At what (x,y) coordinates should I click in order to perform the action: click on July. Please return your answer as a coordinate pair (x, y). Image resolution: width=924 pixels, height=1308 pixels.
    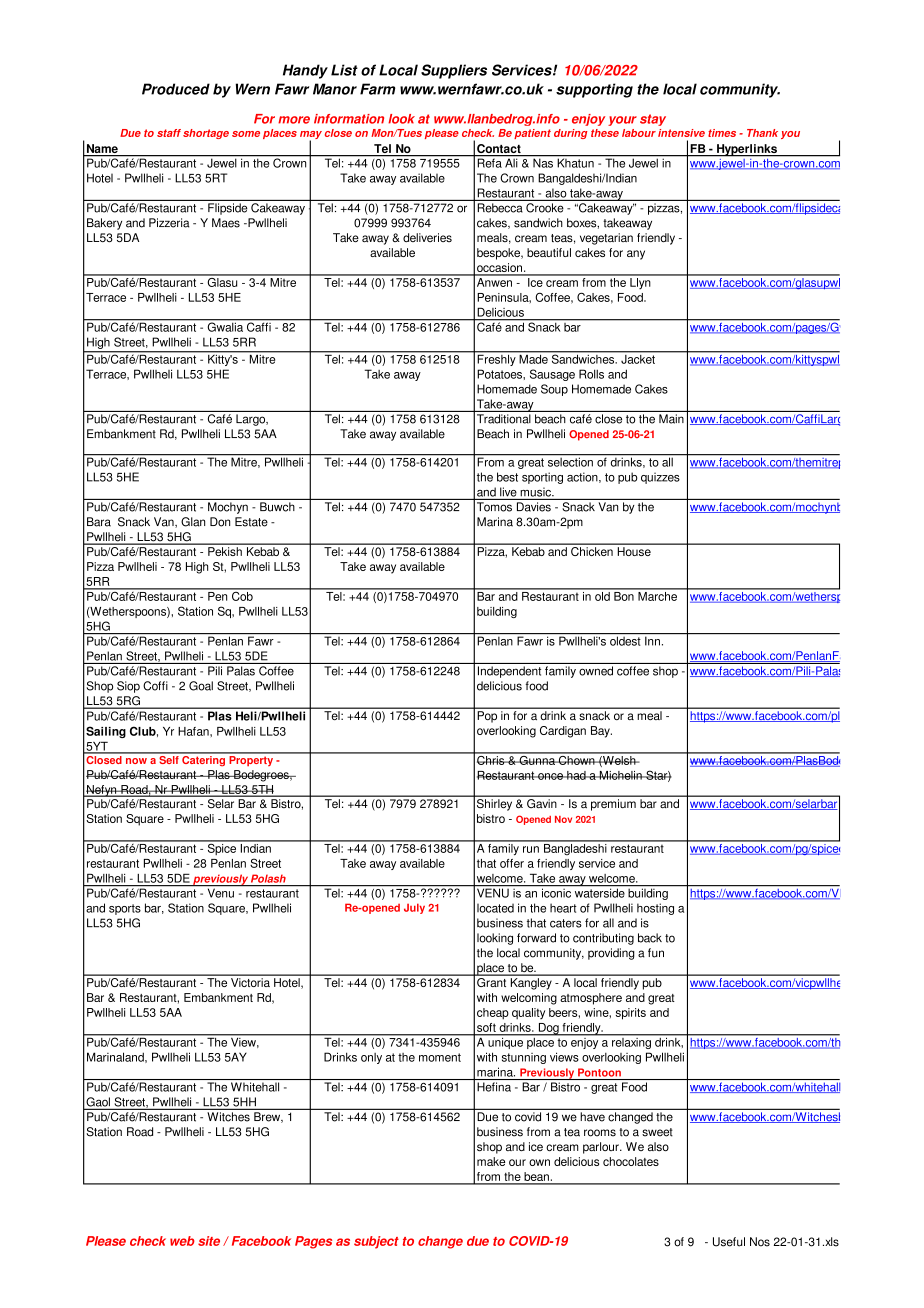
    Looking at the image, I should click on (414, 908).
